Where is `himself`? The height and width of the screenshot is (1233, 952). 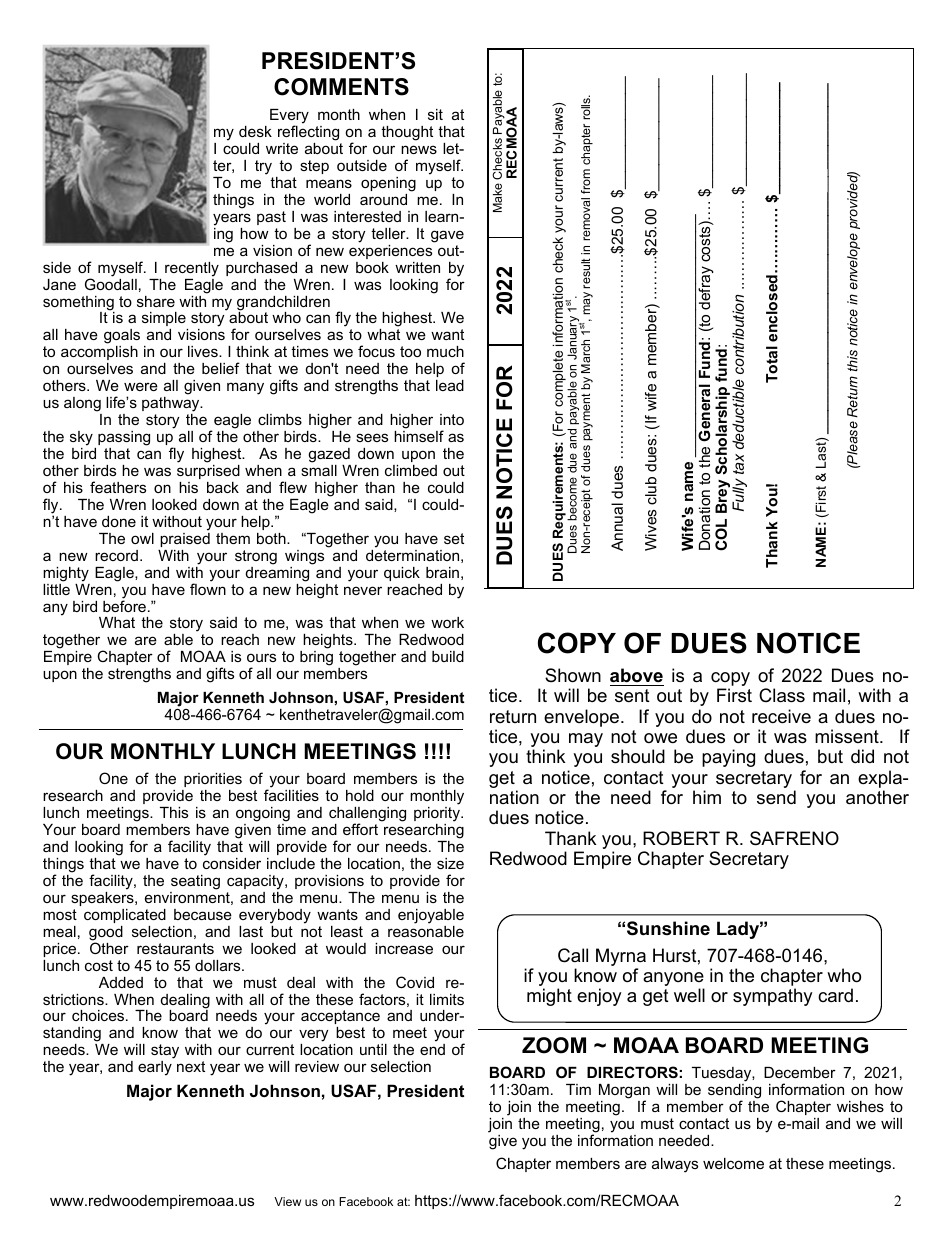
himself is located at coordinates (419, 436).
